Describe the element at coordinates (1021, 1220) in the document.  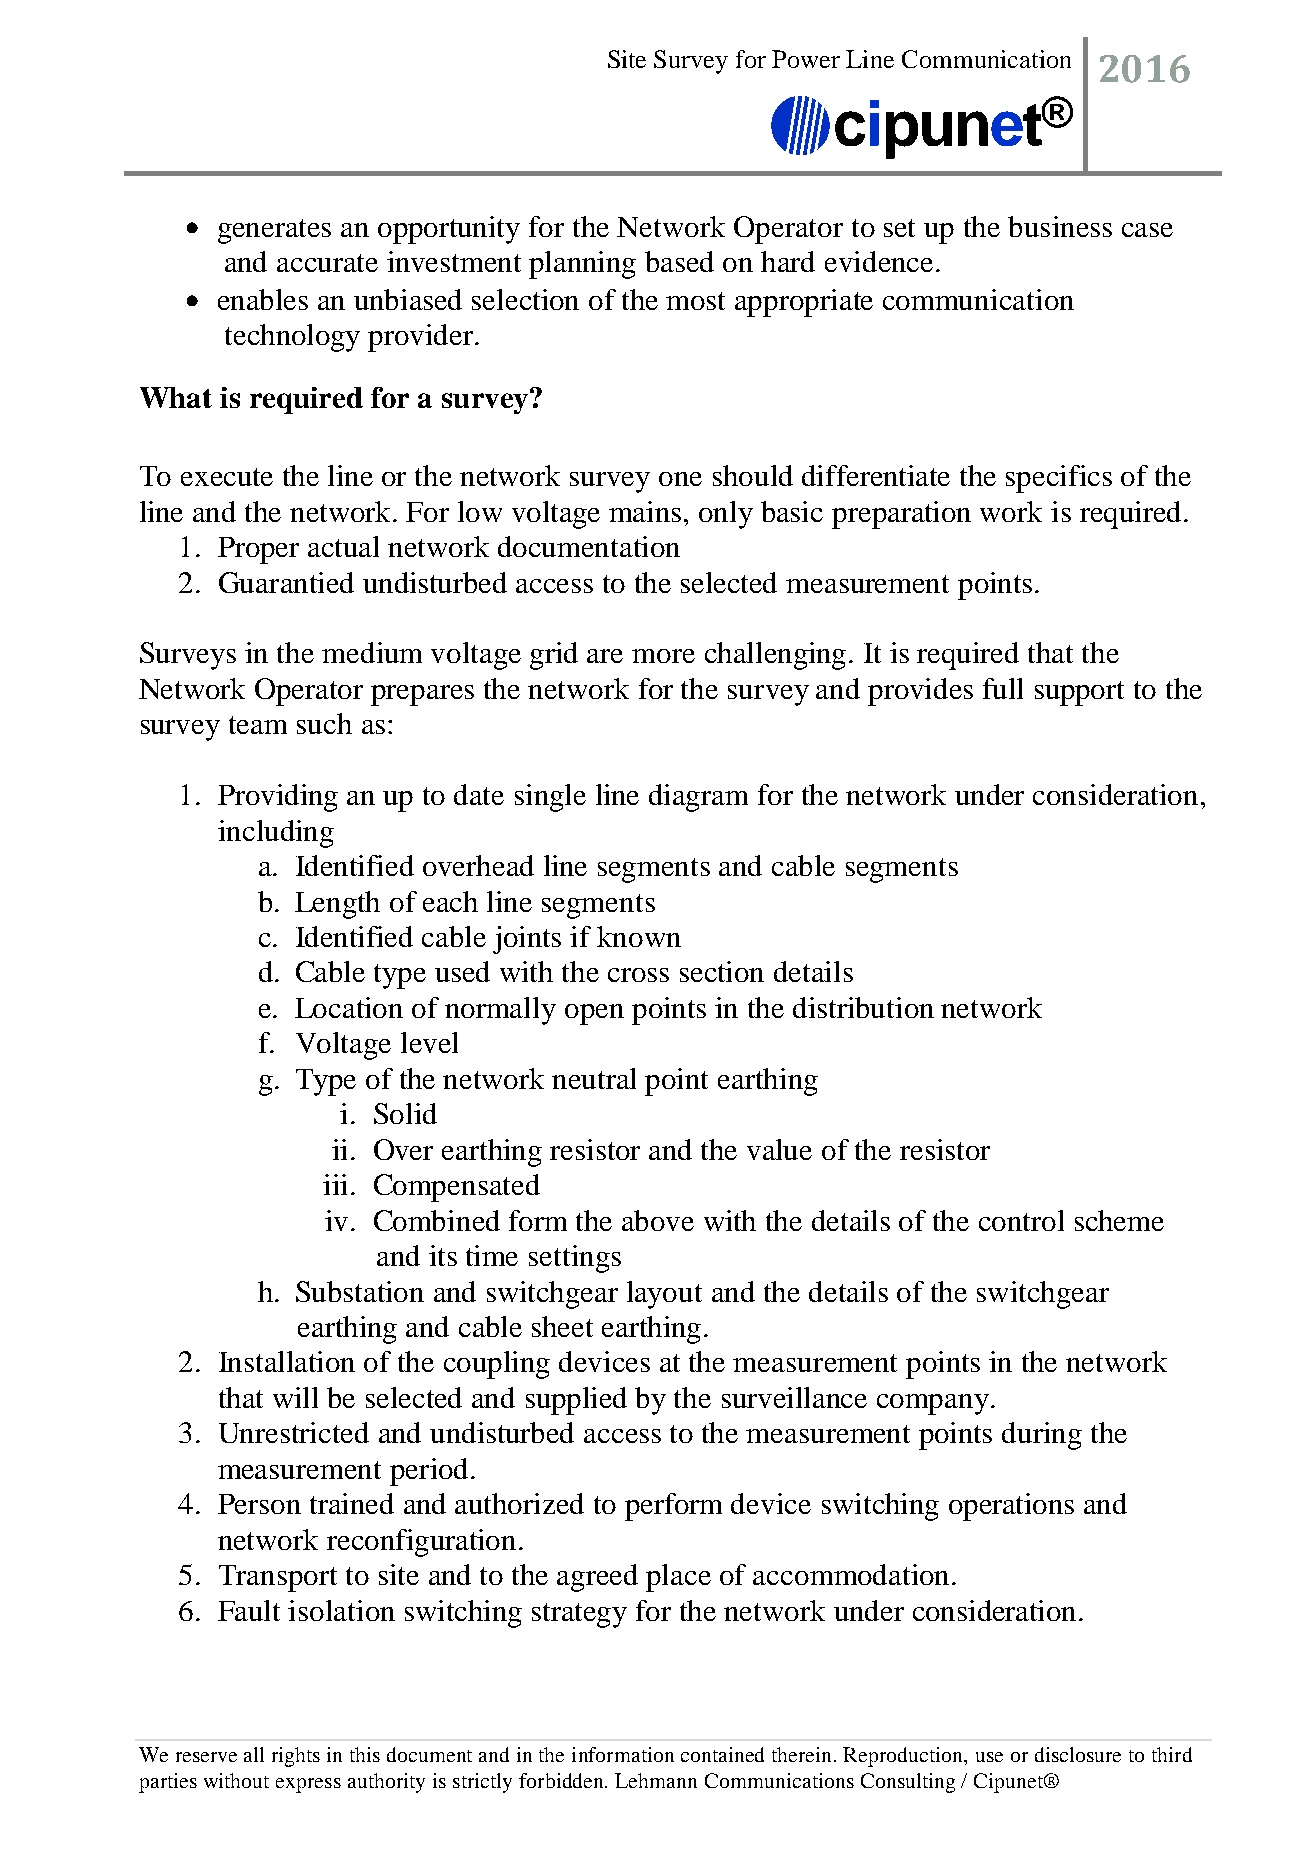
I see `control` at that location.
